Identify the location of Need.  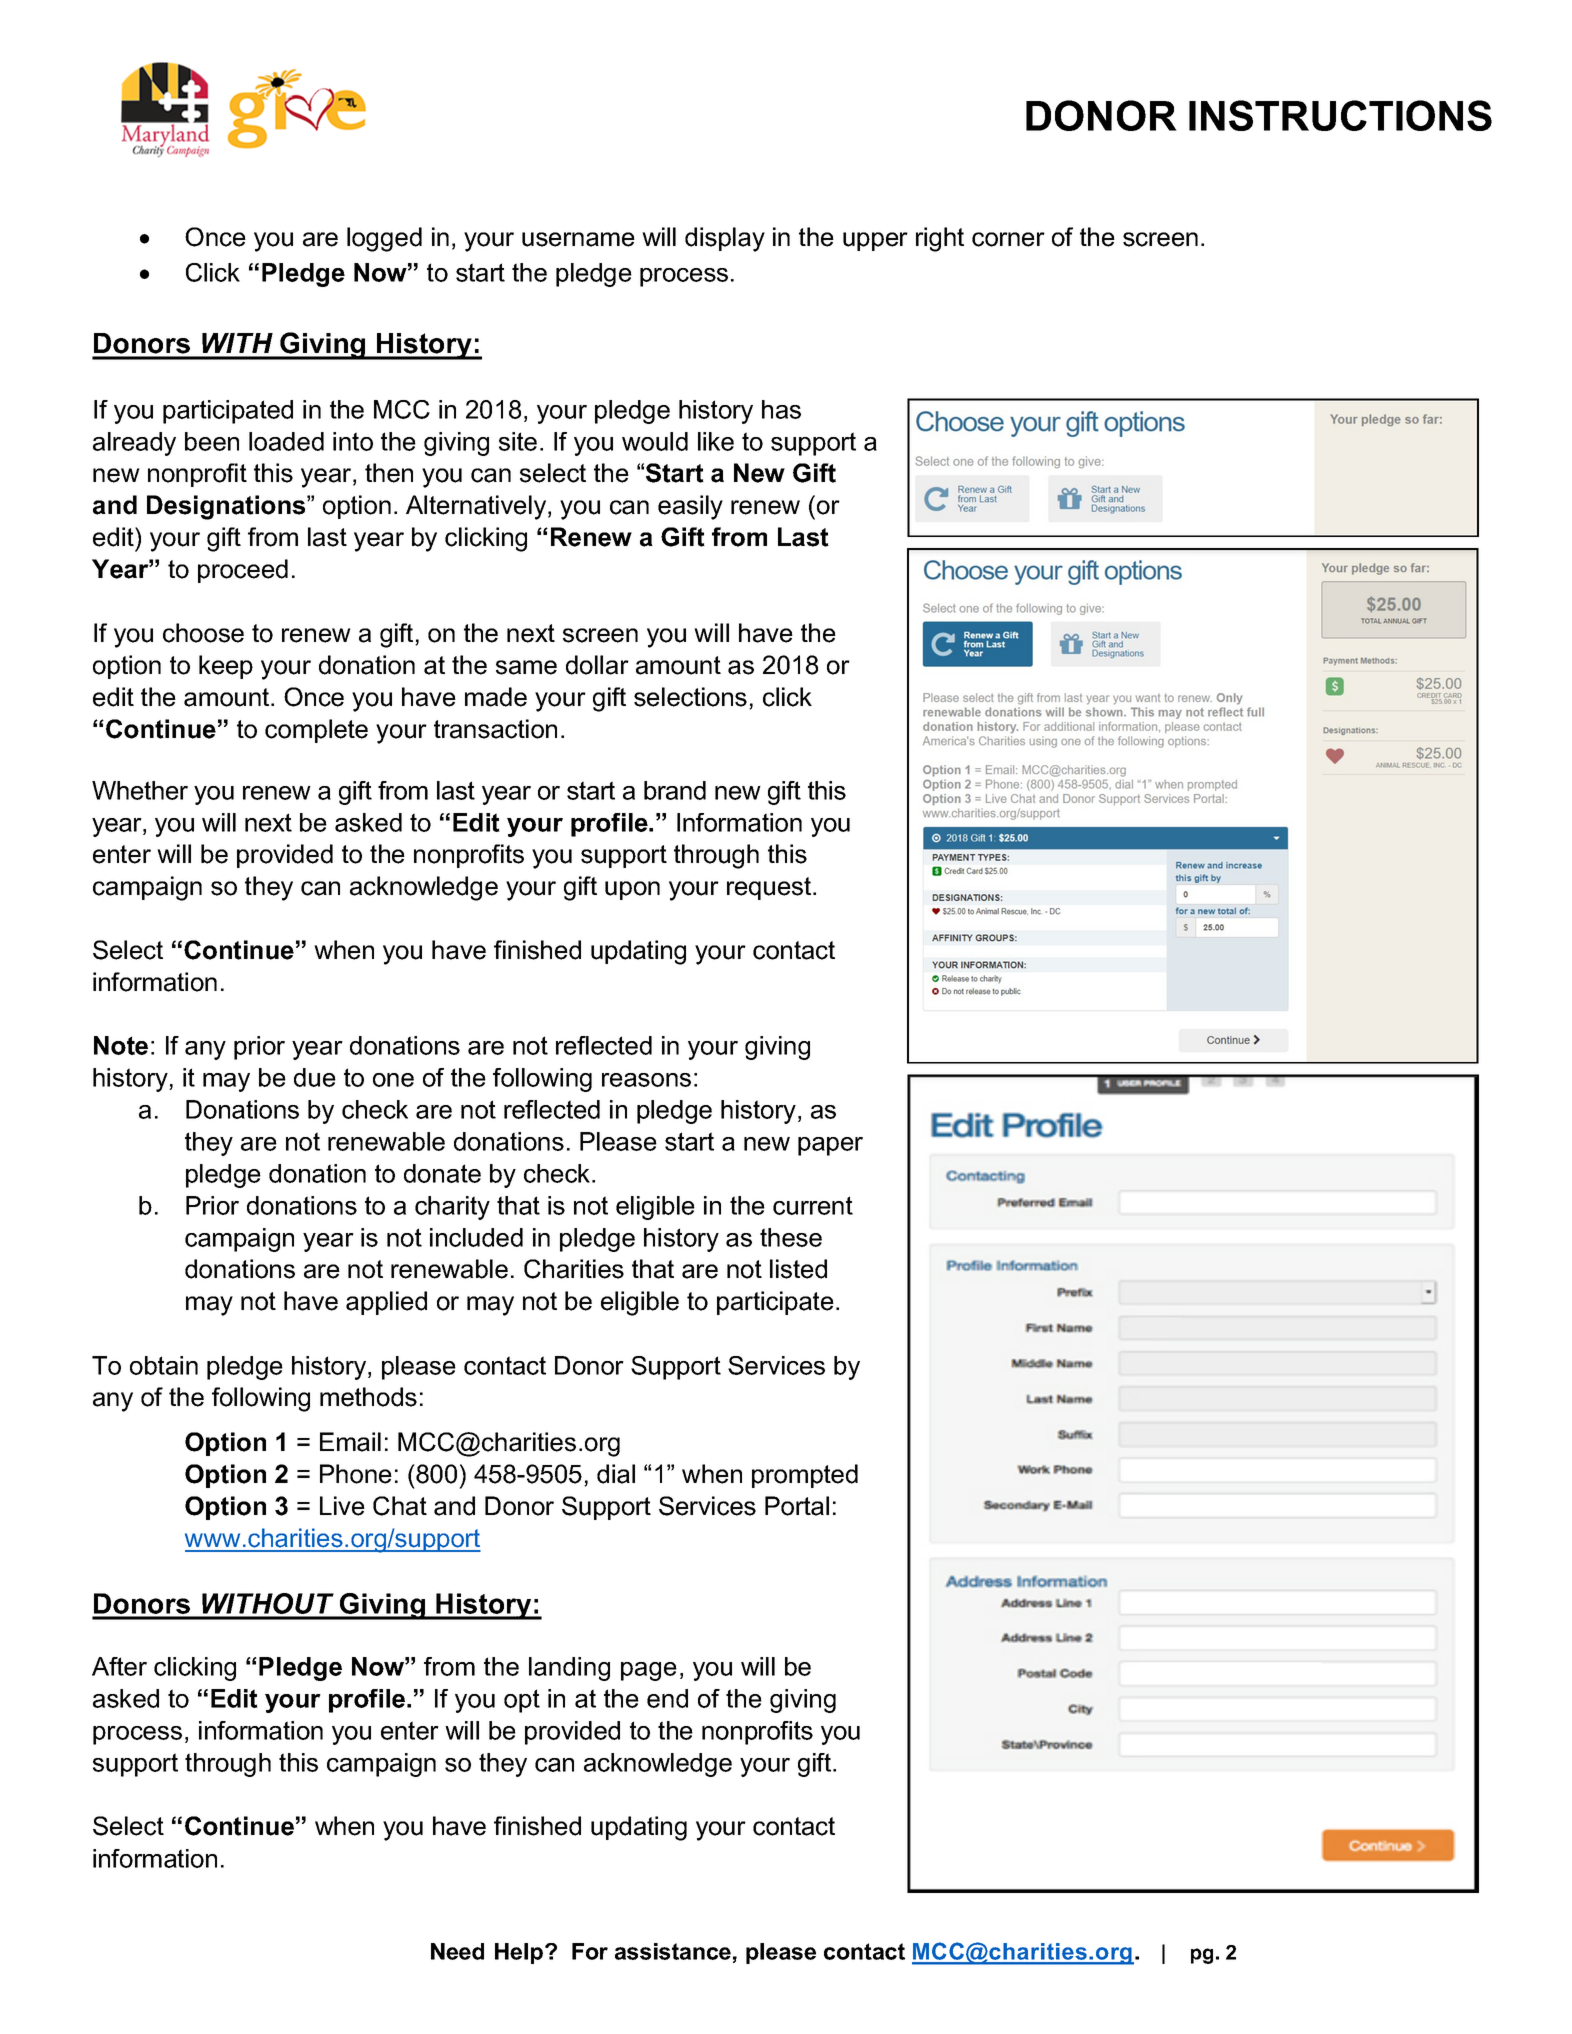
(457, 1951).
